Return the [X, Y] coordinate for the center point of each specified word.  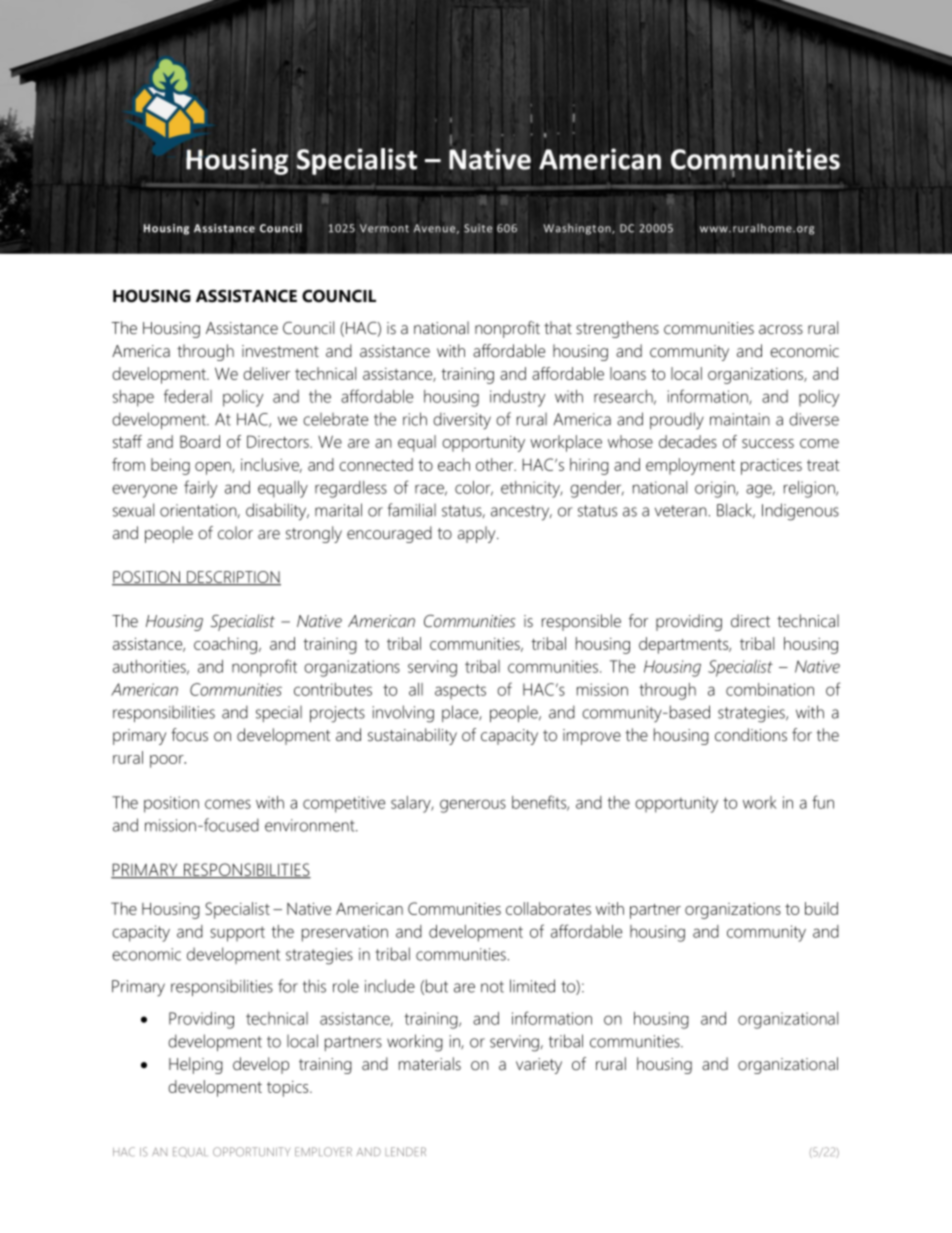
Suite [478, 228]
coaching [227, 645]
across [781, 330]
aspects [460, 691]
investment [280, 351]
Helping [196, 1065]
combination [770, 689]
